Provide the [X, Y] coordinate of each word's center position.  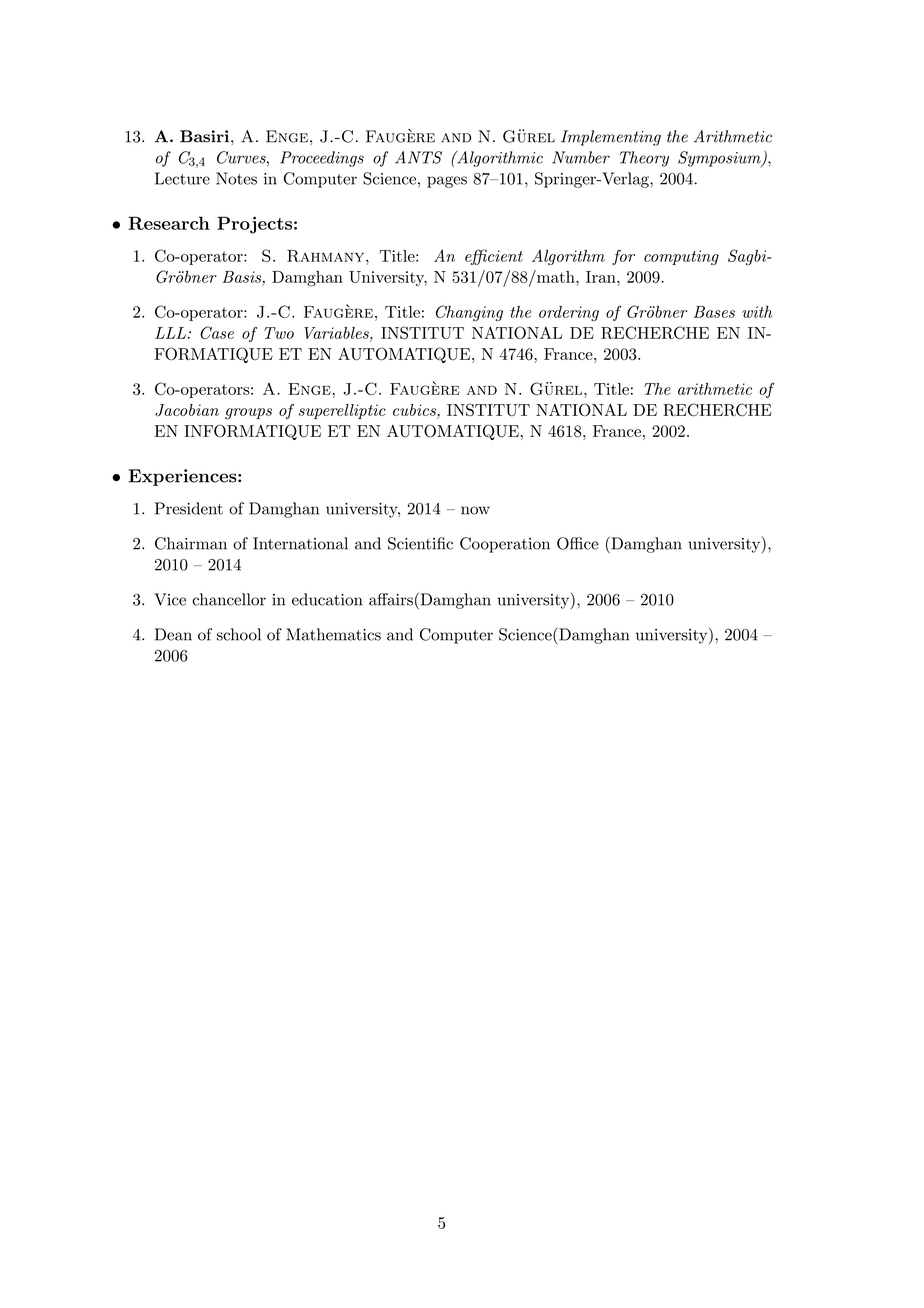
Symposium [720, 159]
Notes [236, 178]
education [327, 599]
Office [577, 543]
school [239, 634]
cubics [414, 410]
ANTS [418, 157]
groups [248, 414]
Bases [714, 312]
